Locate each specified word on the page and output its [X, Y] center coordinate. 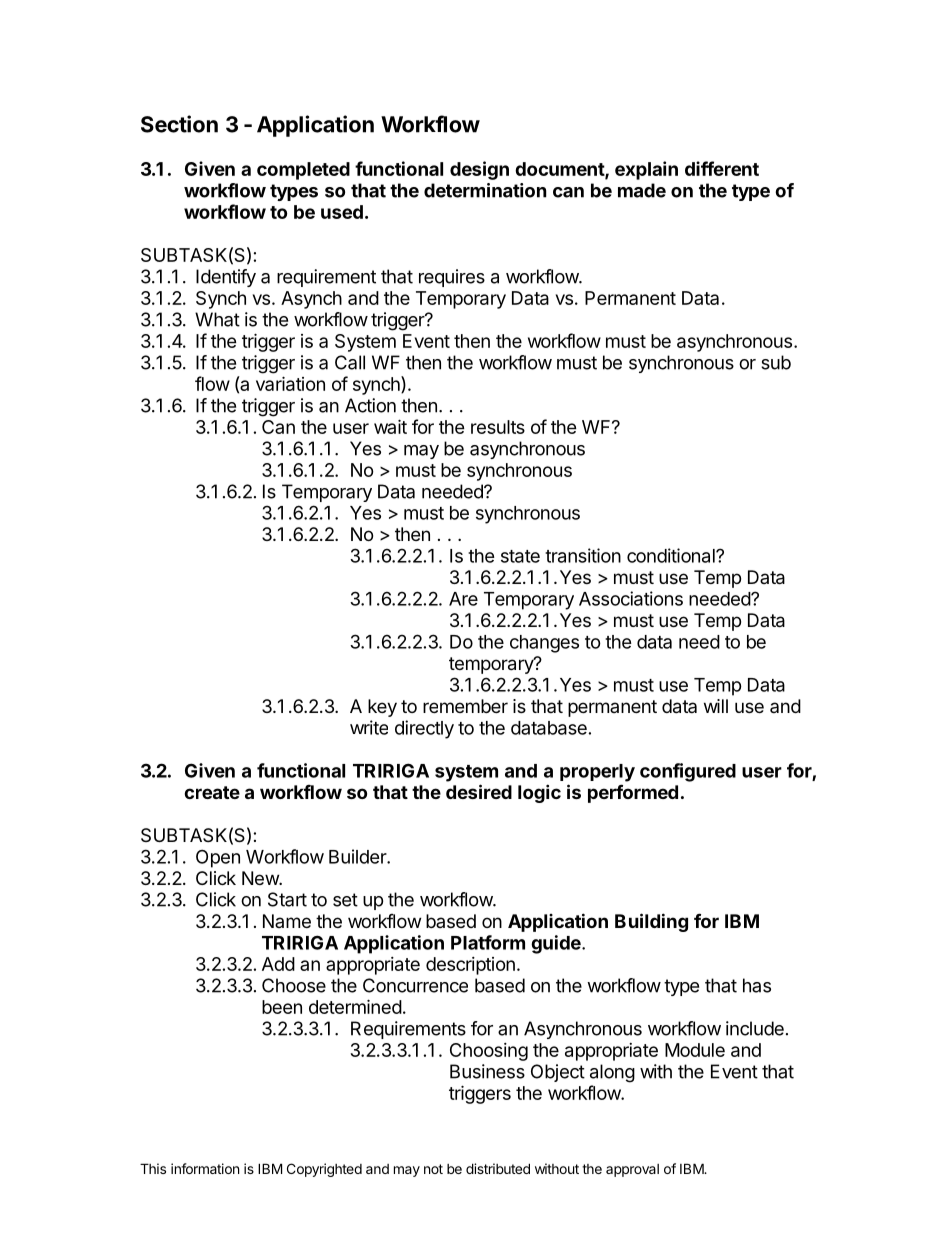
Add [278, 964]
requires [452, 278]
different [722, 168]
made [642, 190]
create [212, 792]
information [205, 1168]
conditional [672, 555]
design [479, 170]
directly [424, 729]
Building [651, 922]
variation [290, 383]
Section [179, 124]
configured [688, 772]
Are [463, 599]
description [470, 966]
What [217, 319]
